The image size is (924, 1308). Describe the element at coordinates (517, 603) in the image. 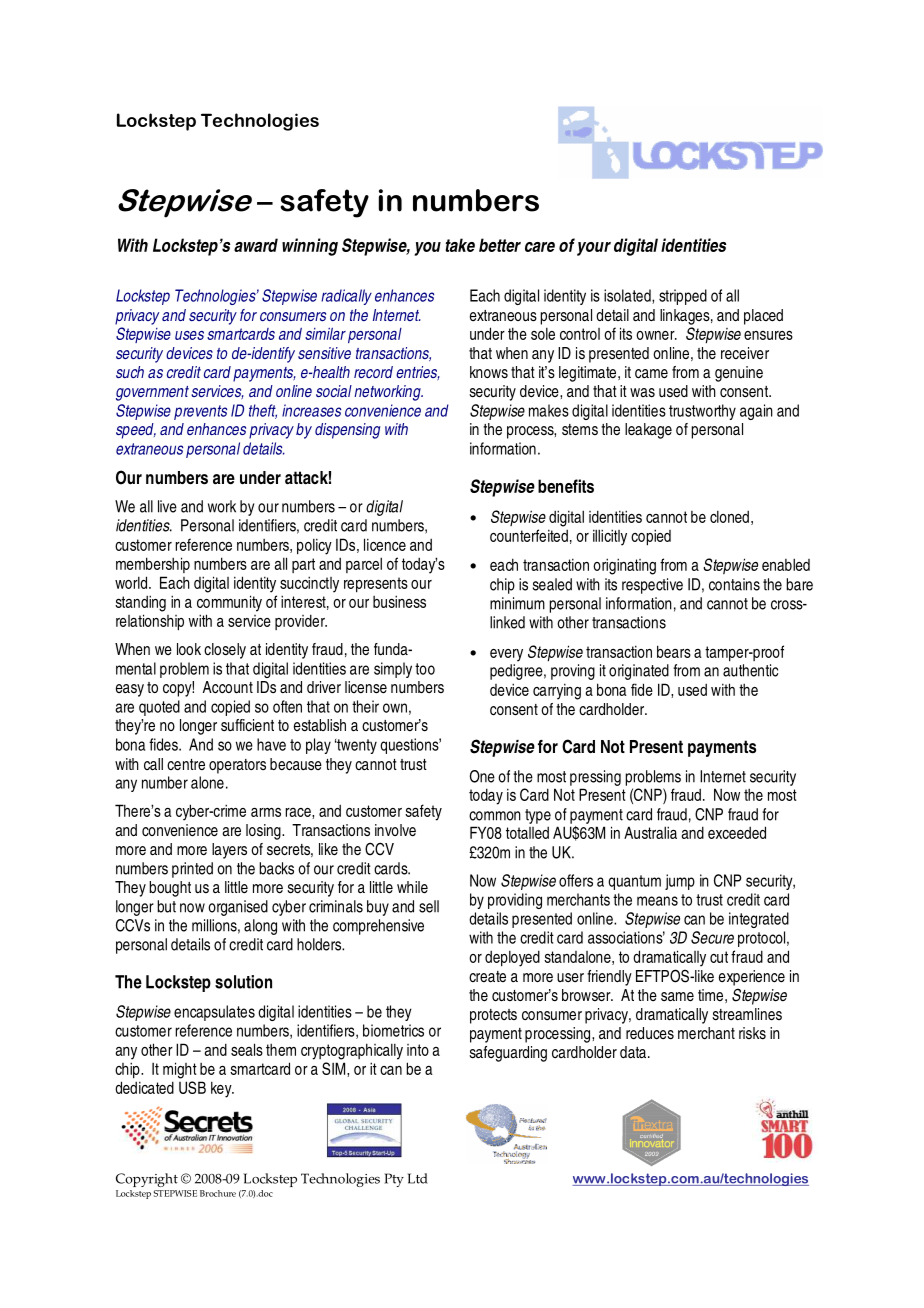

I see `minimum` at that location.
